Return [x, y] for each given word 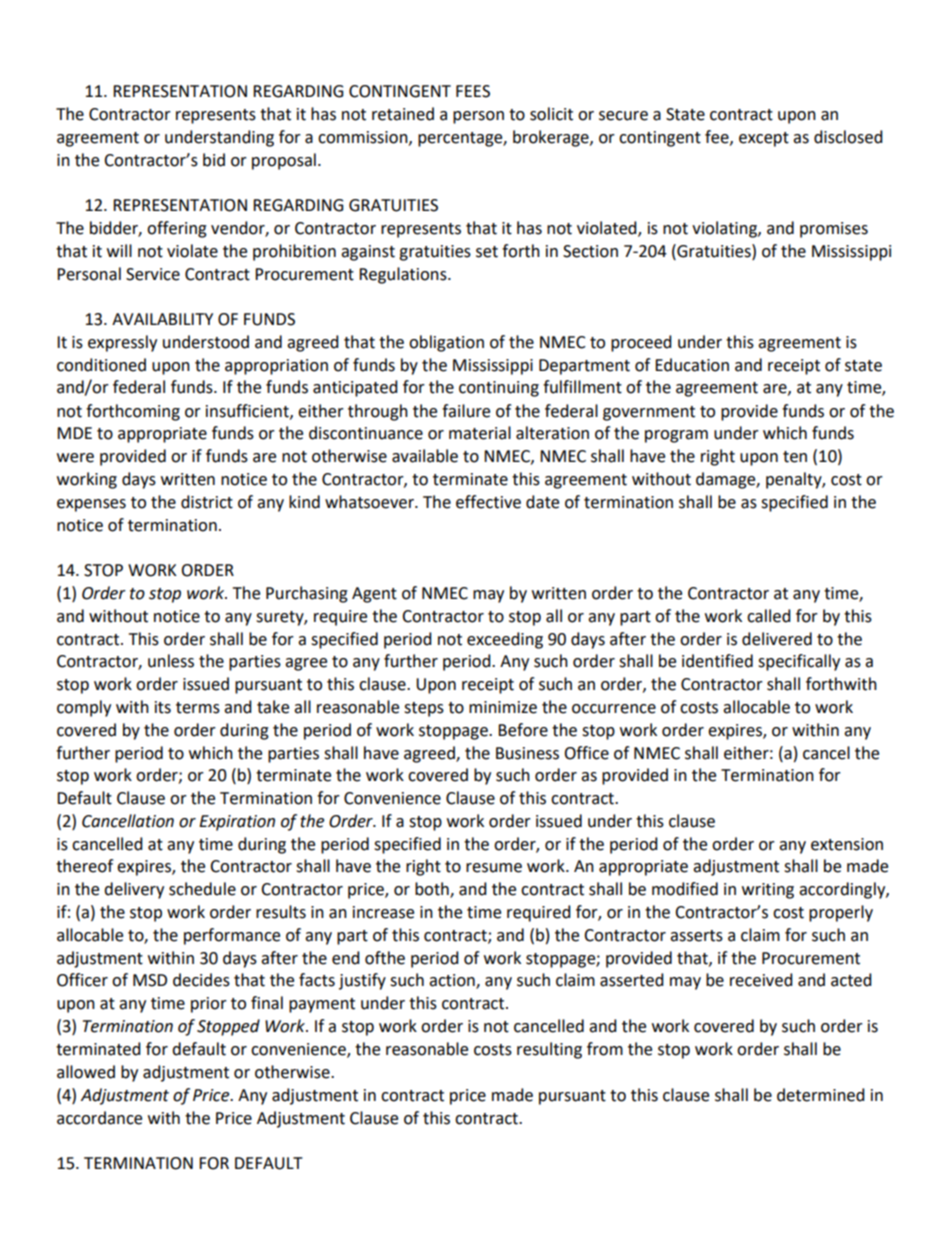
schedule [202, 889]
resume [494, 868]
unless [171, 661]
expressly [122, 343]
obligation [446, 343]
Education [692, 365]
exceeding [505, 640]
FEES [473, 91]
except [764, 139]
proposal [284, 161]
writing [768, 891]
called [769, 616]
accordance [99, 1118]
